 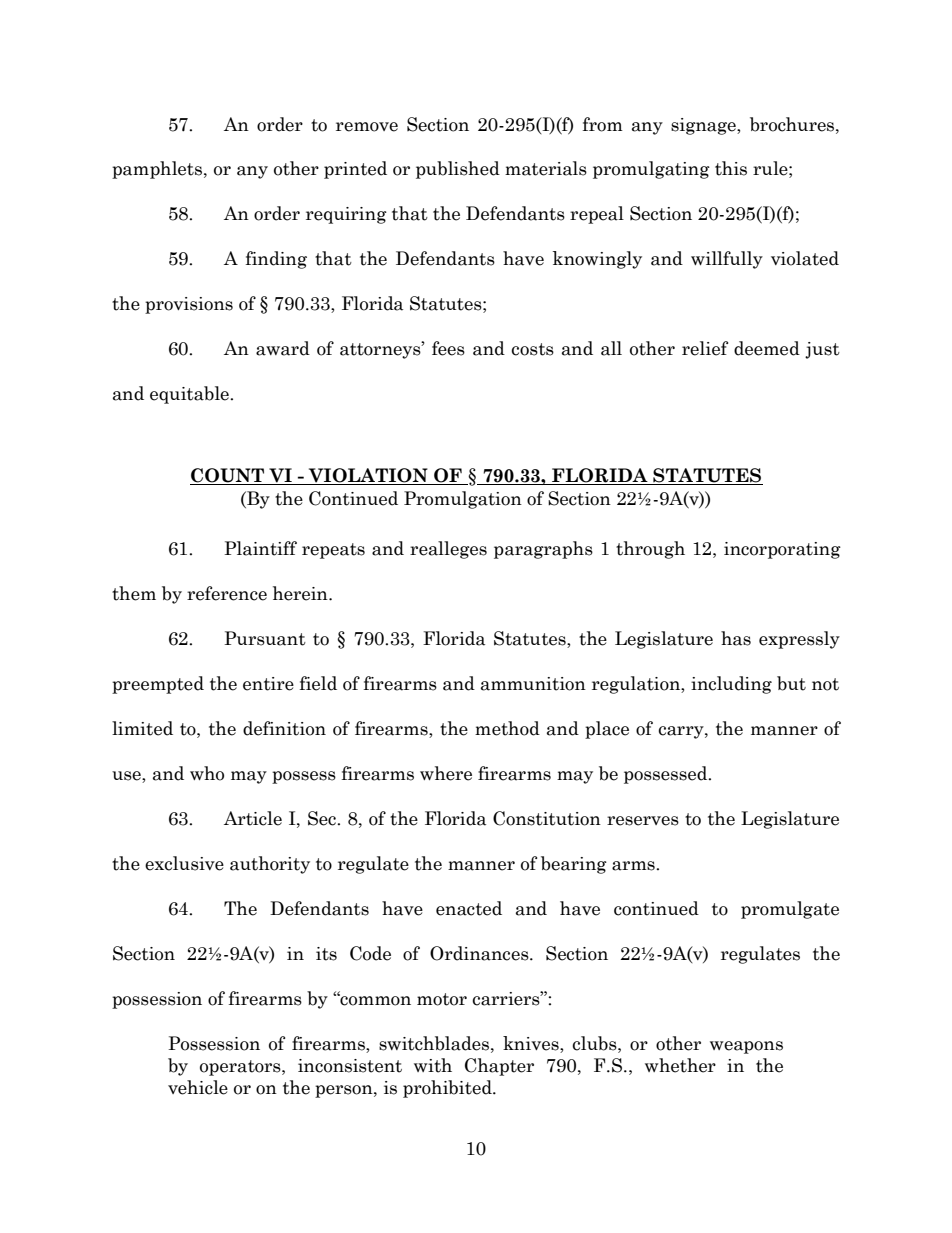 I want to click on this, so click(x=731, y=168).
